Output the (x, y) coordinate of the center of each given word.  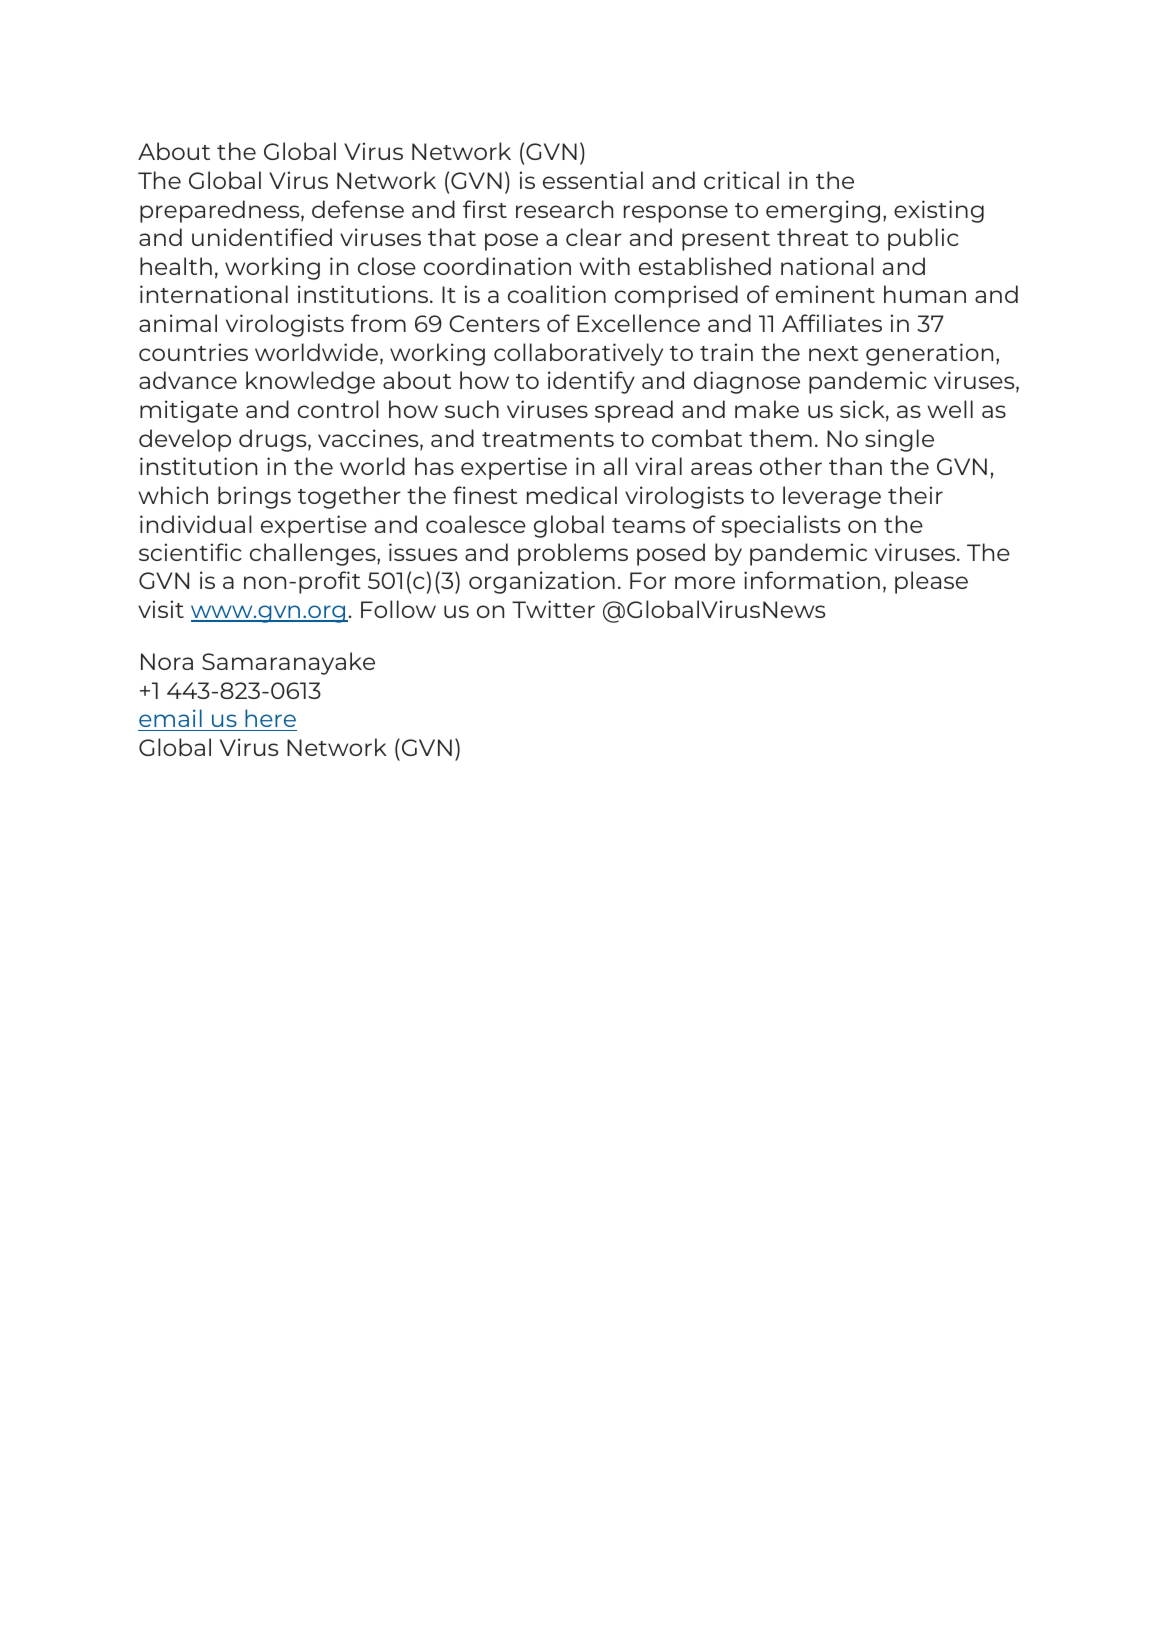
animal (178, 323)
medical (572, 495)
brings (254, 497)
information (812, 580)
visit (161, 609)
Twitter (553, 609)
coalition (557, 294)
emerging (823, 211)
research (564, 209)
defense (358, 209)
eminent (825, 294)
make (767, 409)
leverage (832, 497)
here (270, 718)
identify (591, 382)
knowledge (310, 382)
